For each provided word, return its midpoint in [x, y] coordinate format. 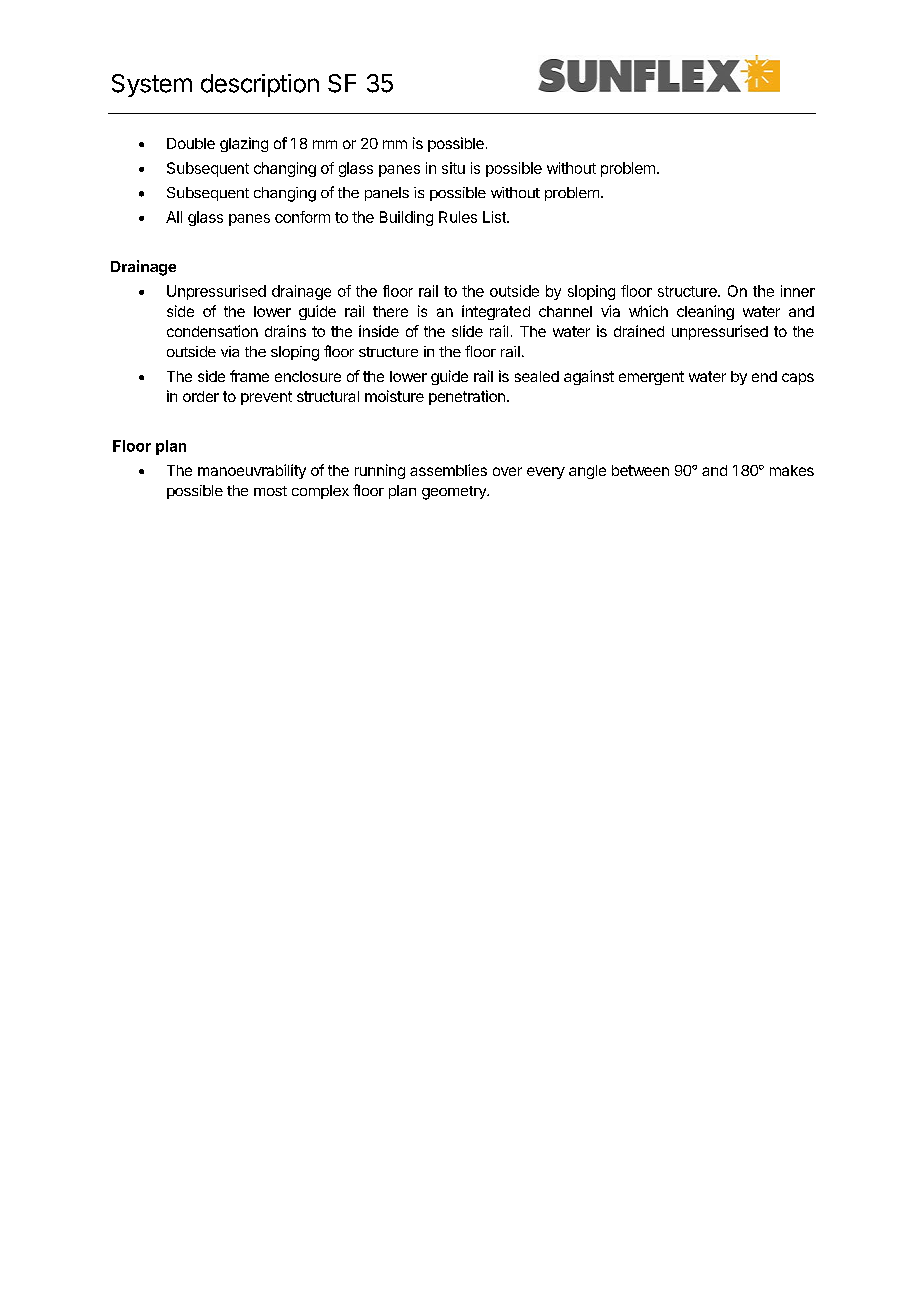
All [174, 217]
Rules [458, 217]
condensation [212, 331]
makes [792, 470]
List [495, 217]
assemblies [448, 470]
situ [453, 168]
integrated [496, 312]
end [764, 376]
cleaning [705, 312]
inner [798, 291]
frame [249, 376]
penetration [467, 397]
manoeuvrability [252, 471]
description [260, 85]
